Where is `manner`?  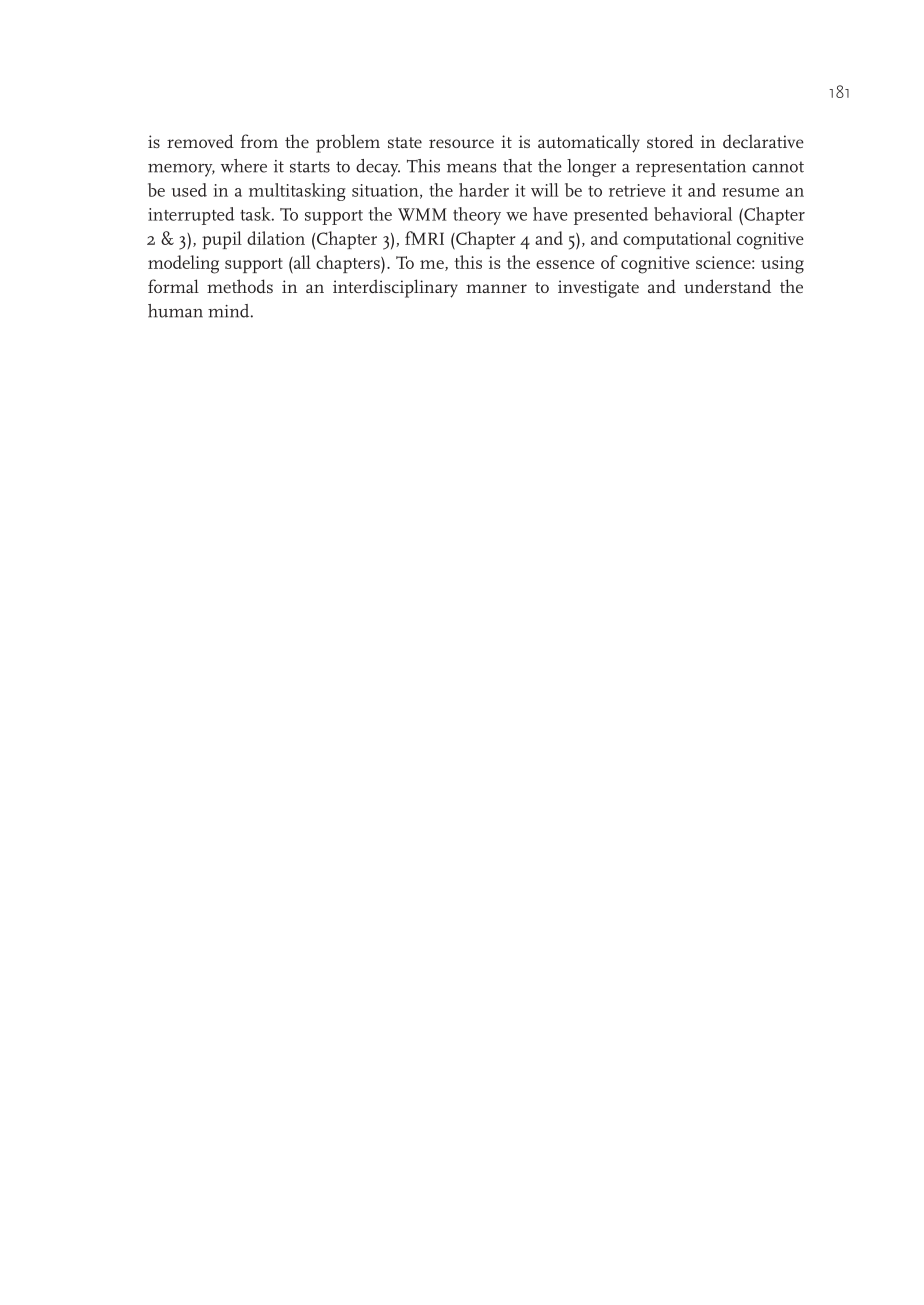 manner is located at coordinates (496, 288).
